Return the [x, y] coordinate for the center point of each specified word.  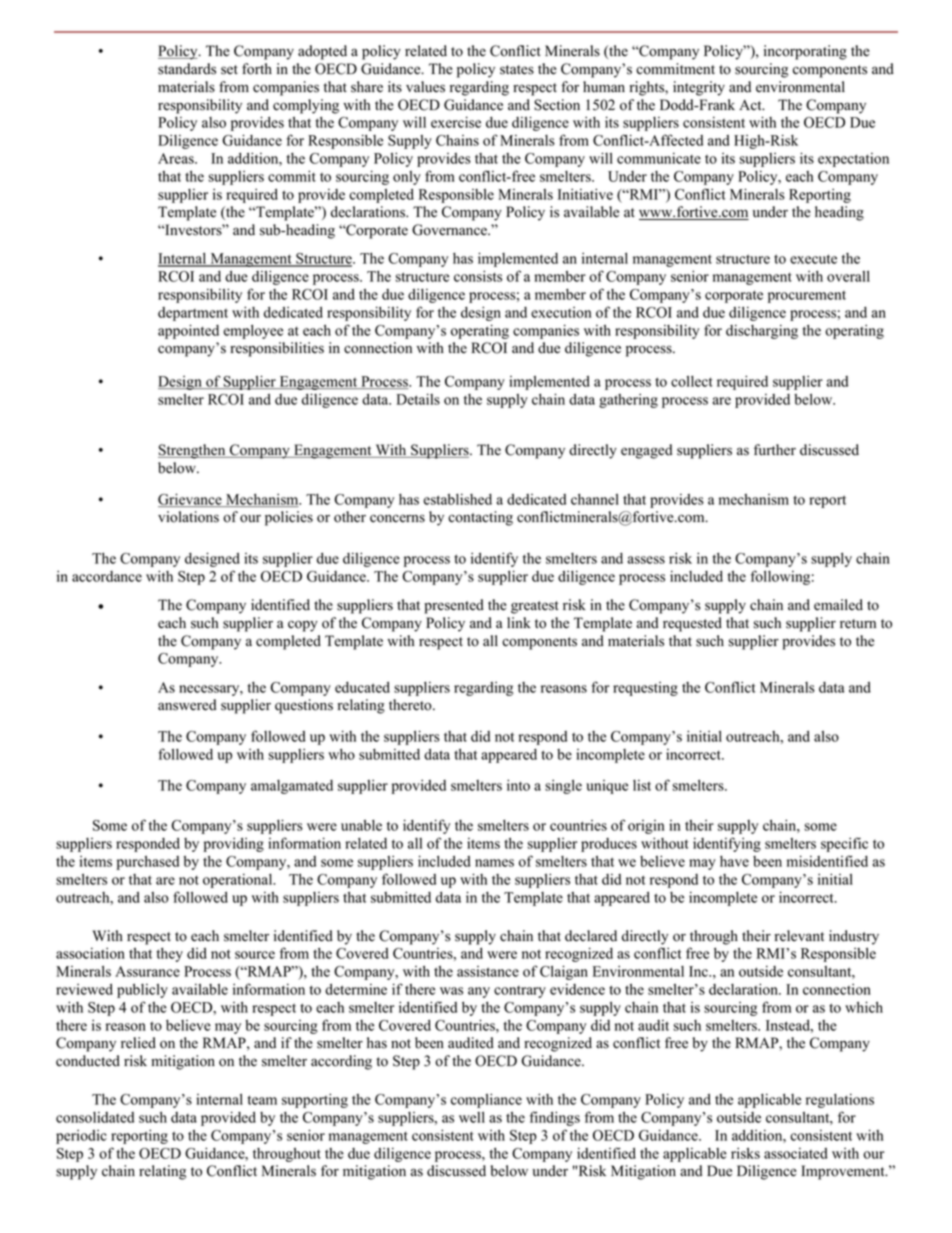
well [472, 1117]
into [518, 785]
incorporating [805, 52]
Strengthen [193, 451]
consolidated [95, 1117]
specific [844, 844]
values [425, 87]
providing [234, 844]
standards [187, 69]
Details [418, 399]
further [775, 450]
